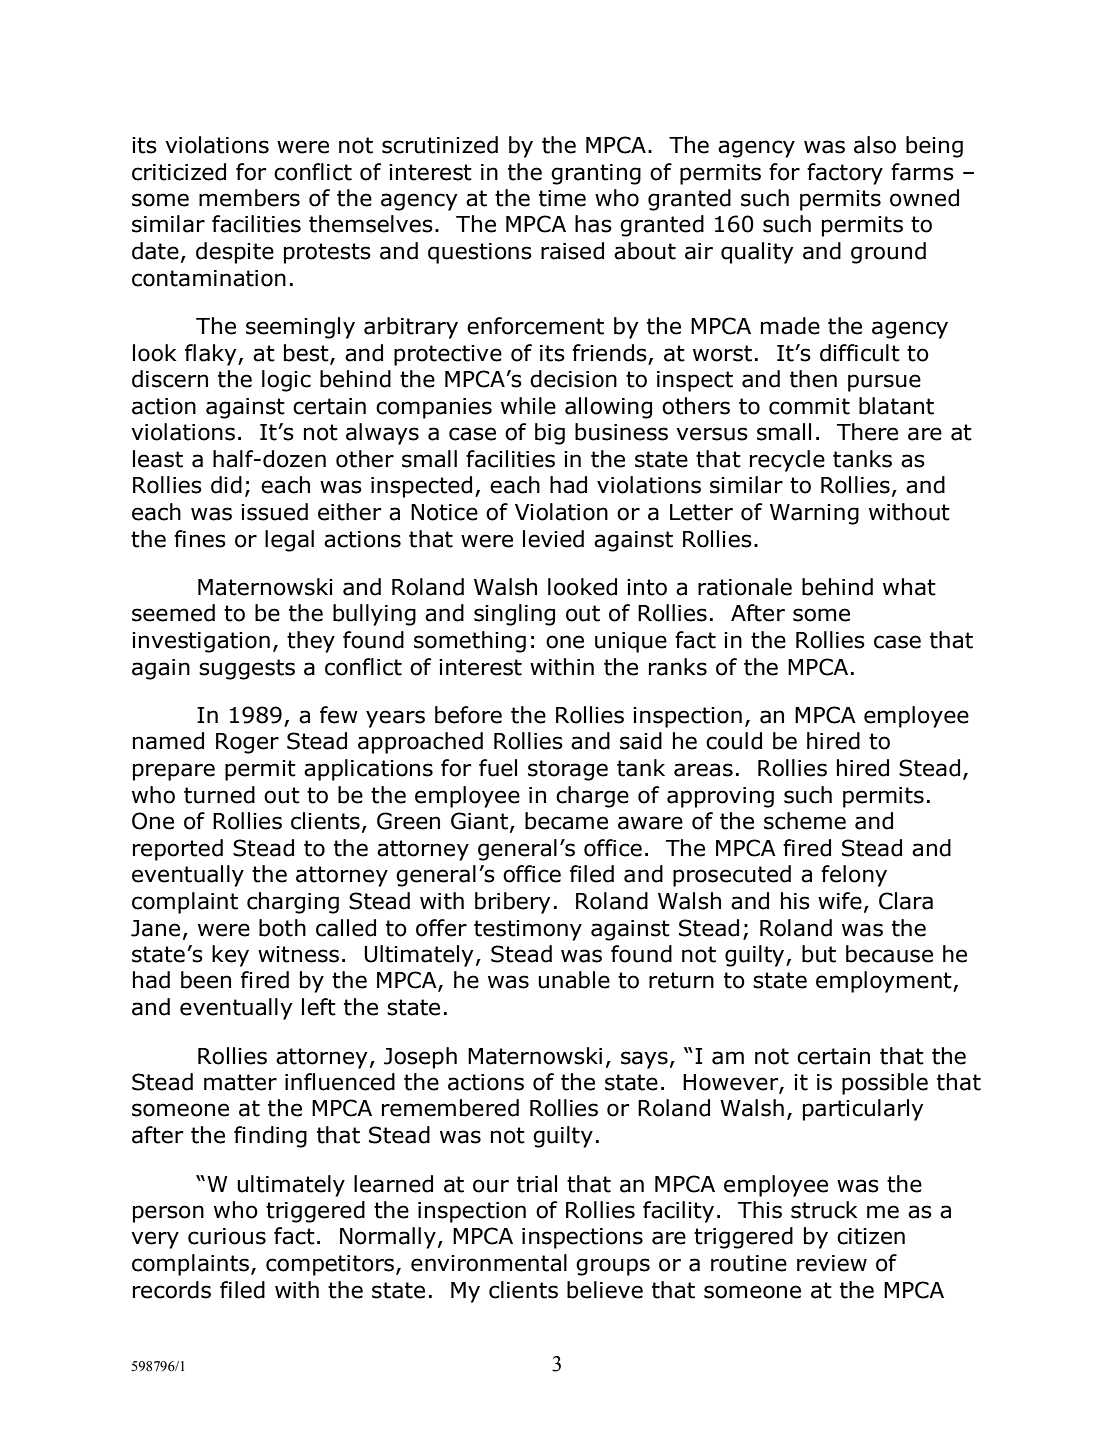 The height and width of the screenshot is (1442, 1114). What do you see at coordinates (562, 198) in the screenshot?
I see `time` at bounding box center [562, 198].
